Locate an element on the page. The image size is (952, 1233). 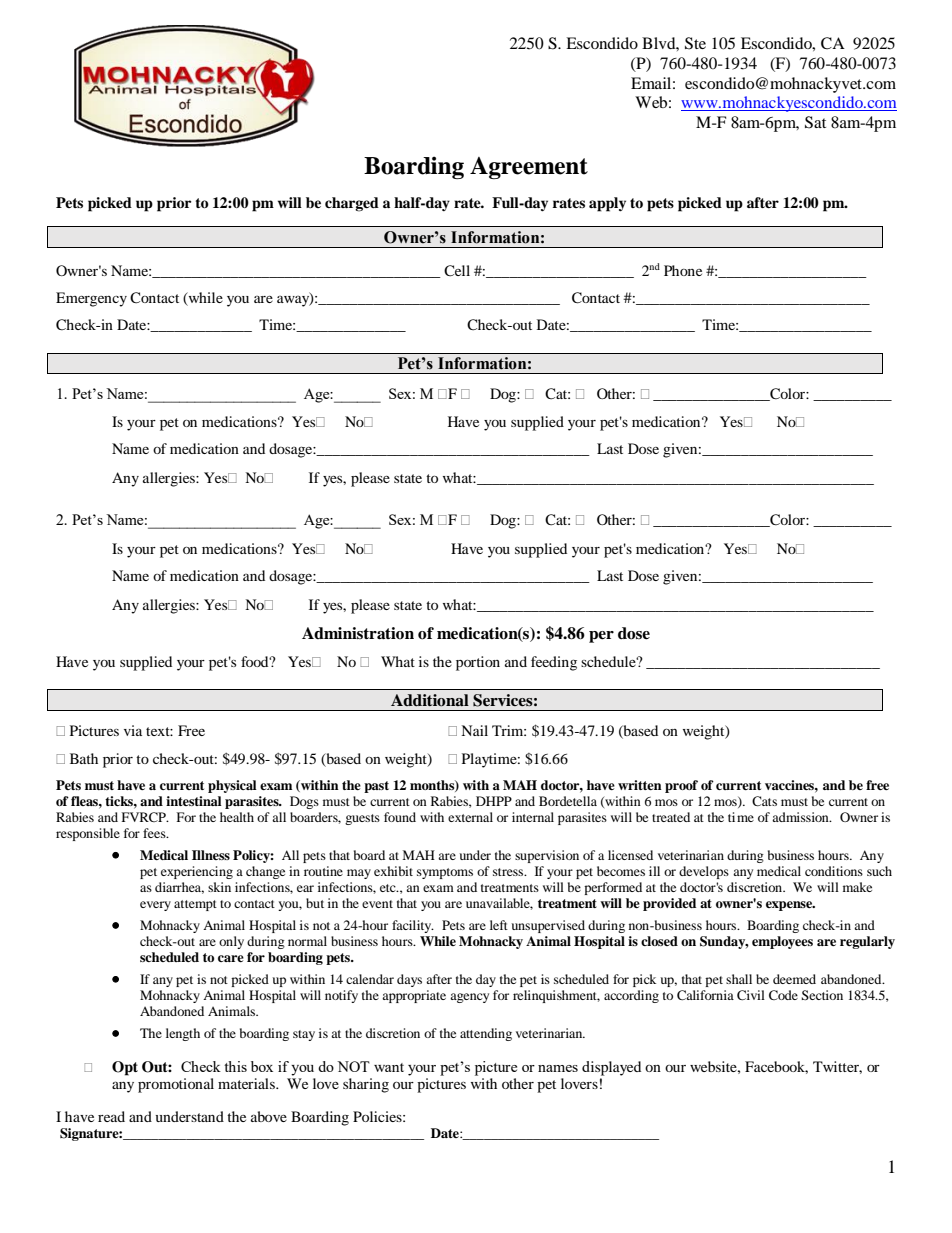
Cell is located at coordinates (457, 271).
